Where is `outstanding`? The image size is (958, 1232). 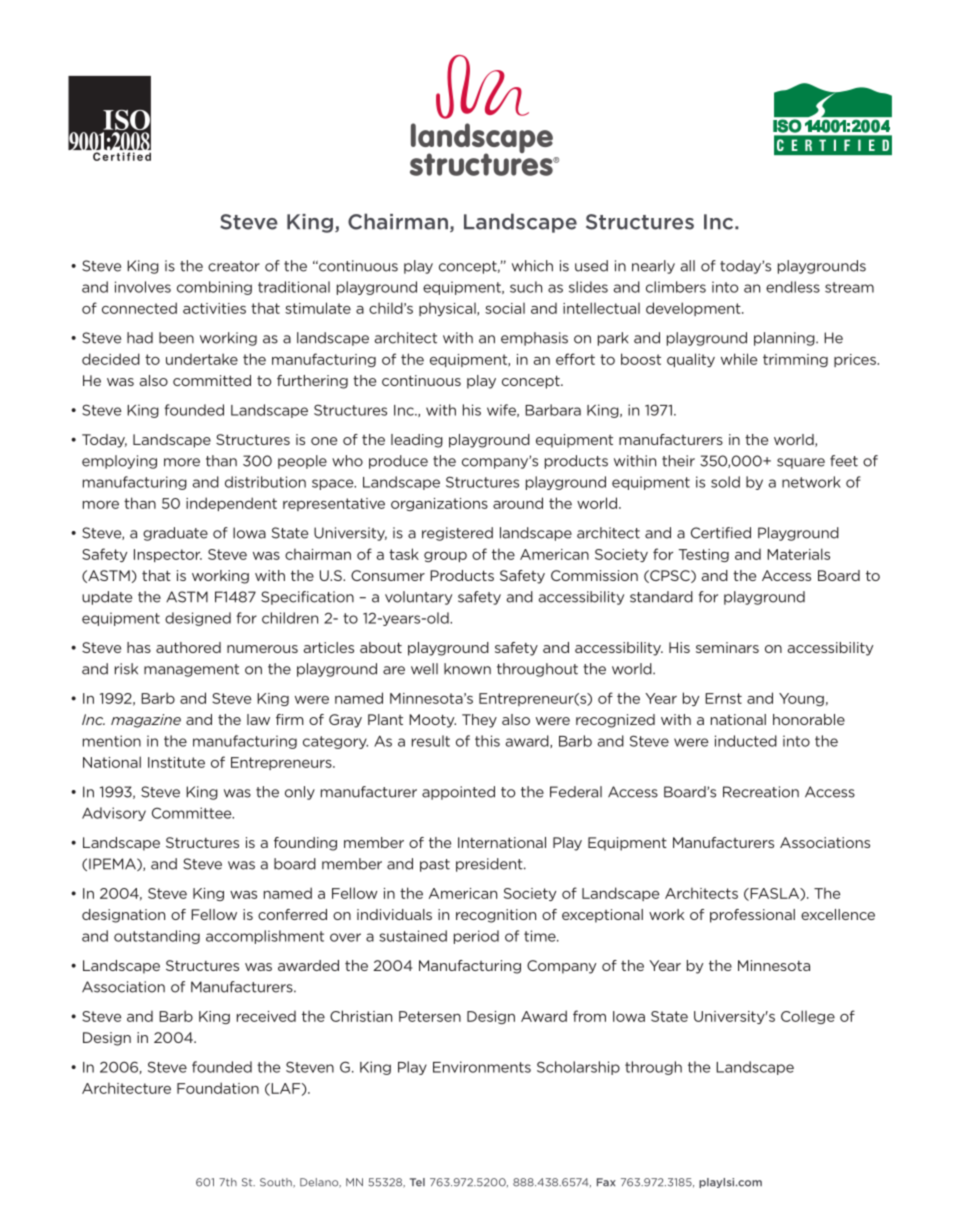 outstanding is located at coordinates (157, 937).
